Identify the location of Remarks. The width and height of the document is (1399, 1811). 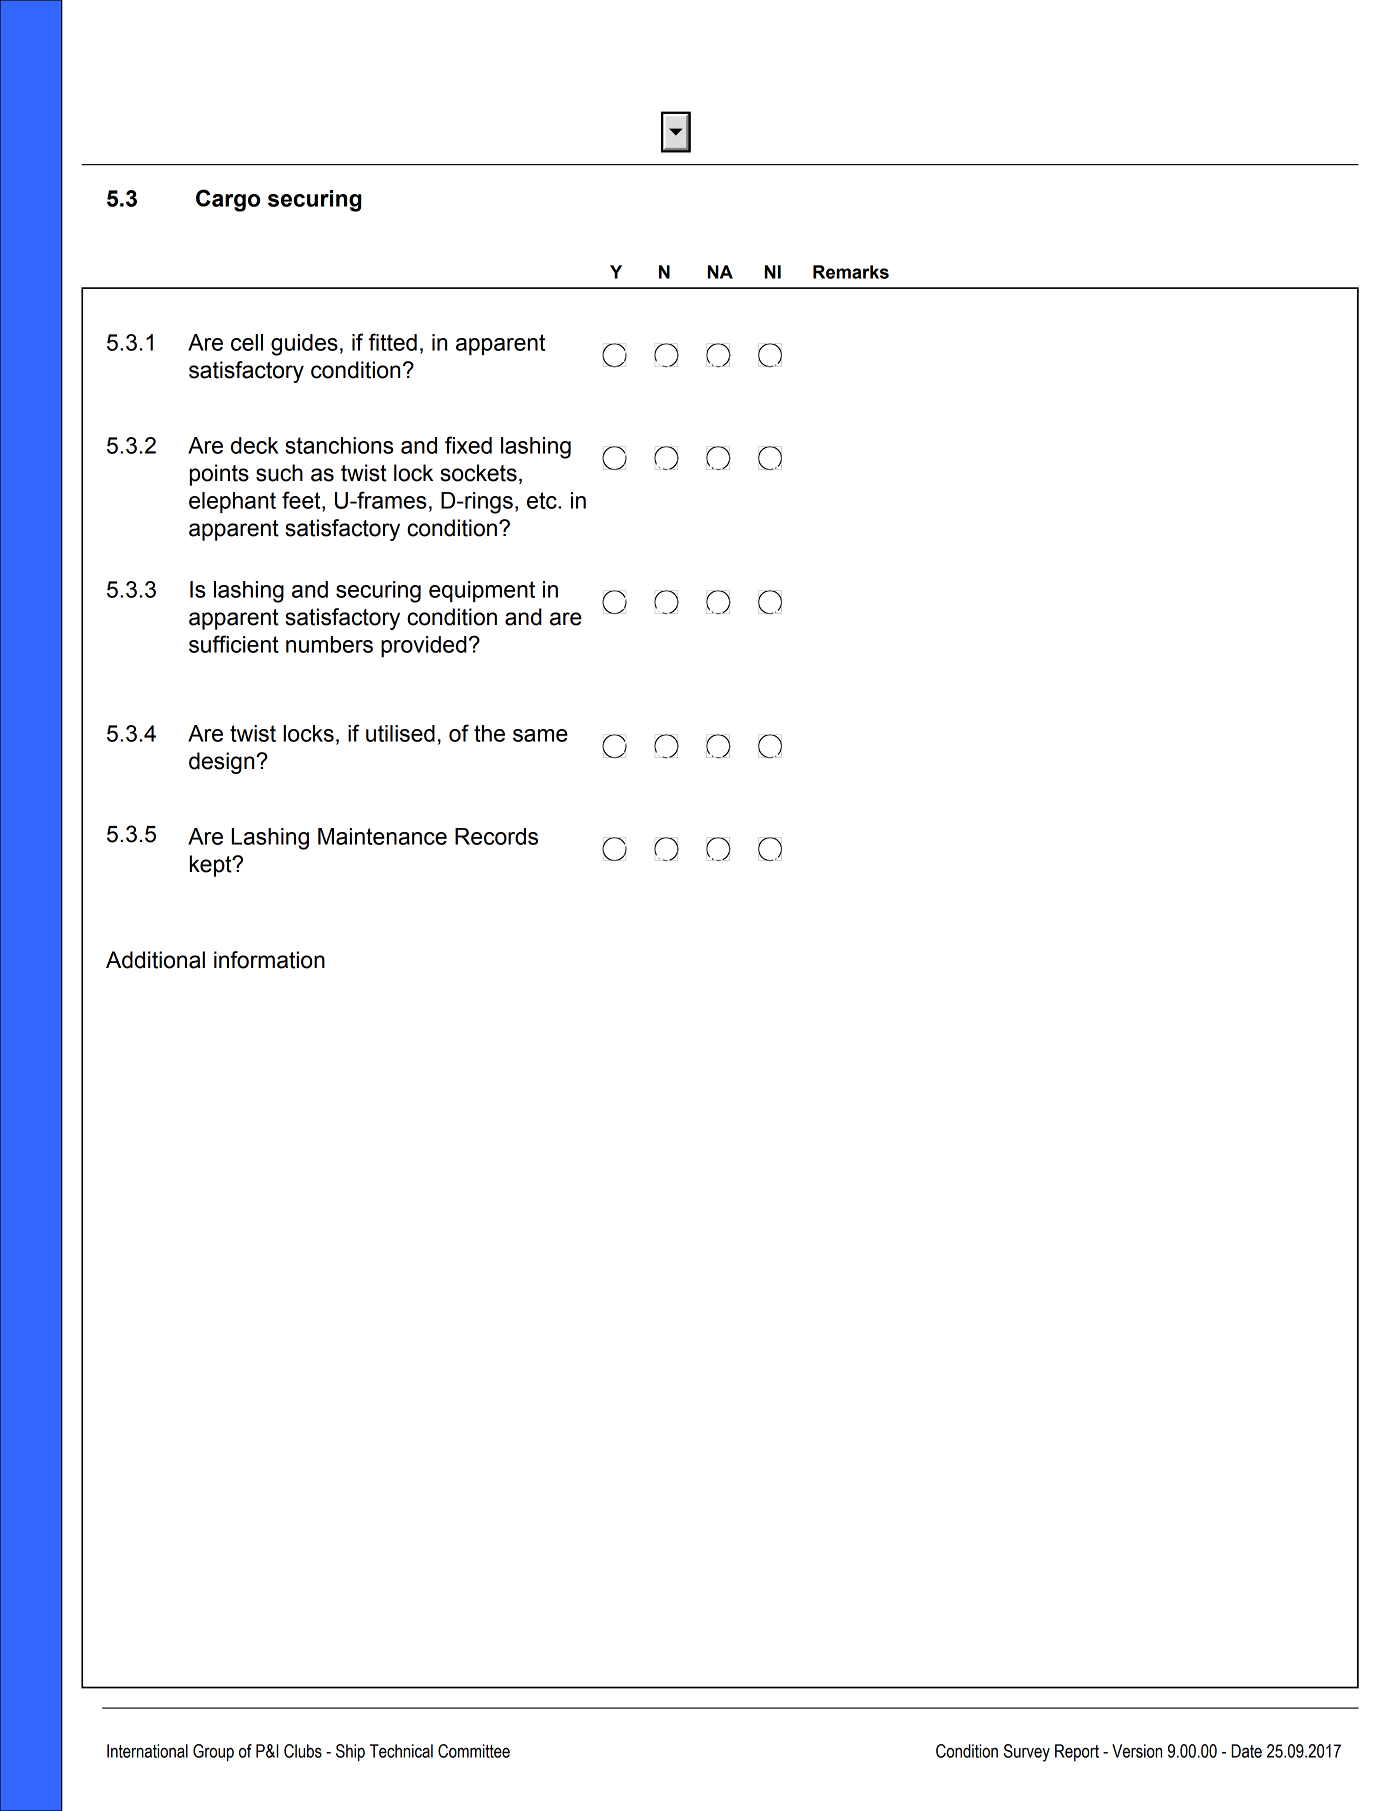
(851, 272).
